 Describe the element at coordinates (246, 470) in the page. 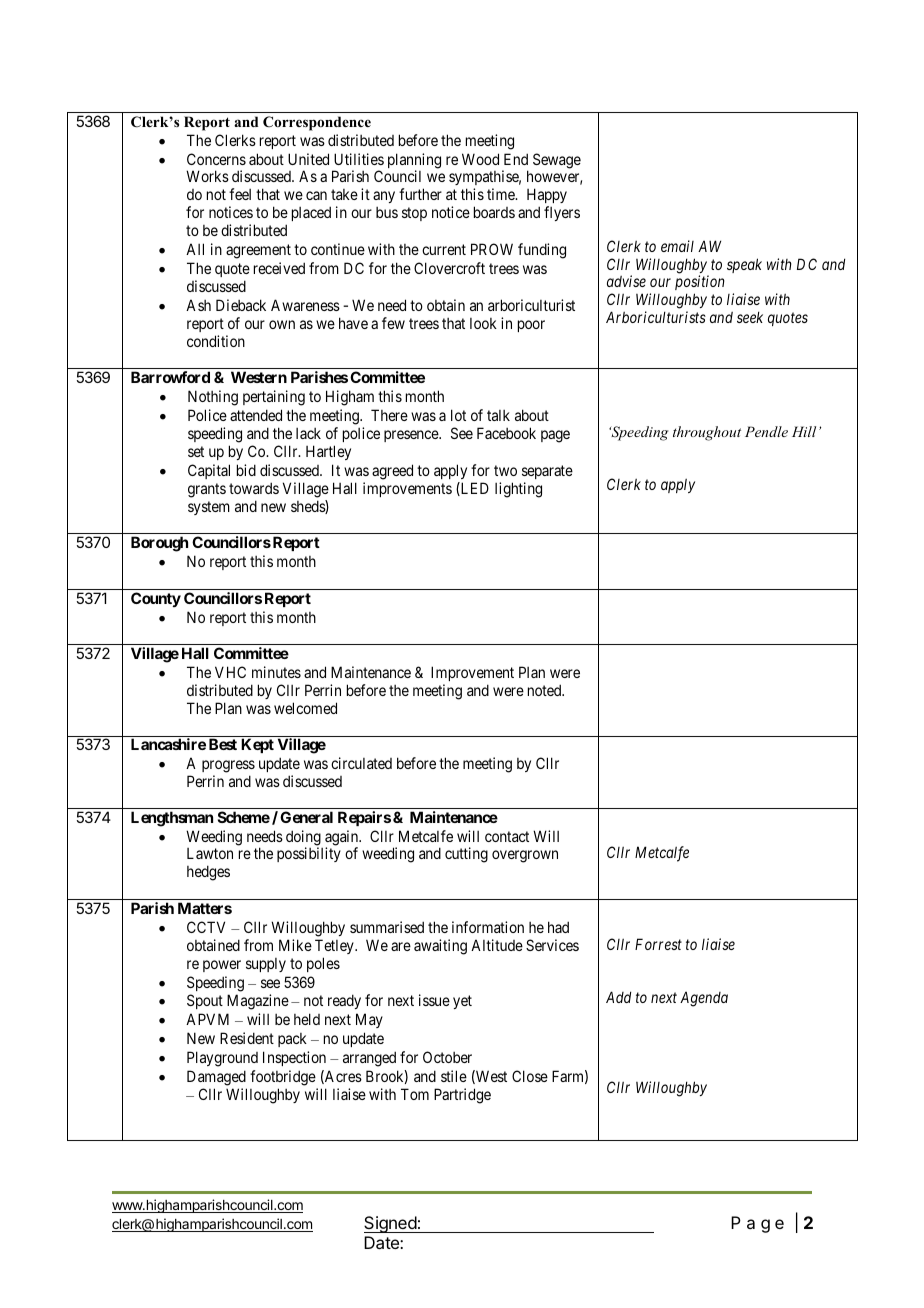

I see `bid` at that location.
